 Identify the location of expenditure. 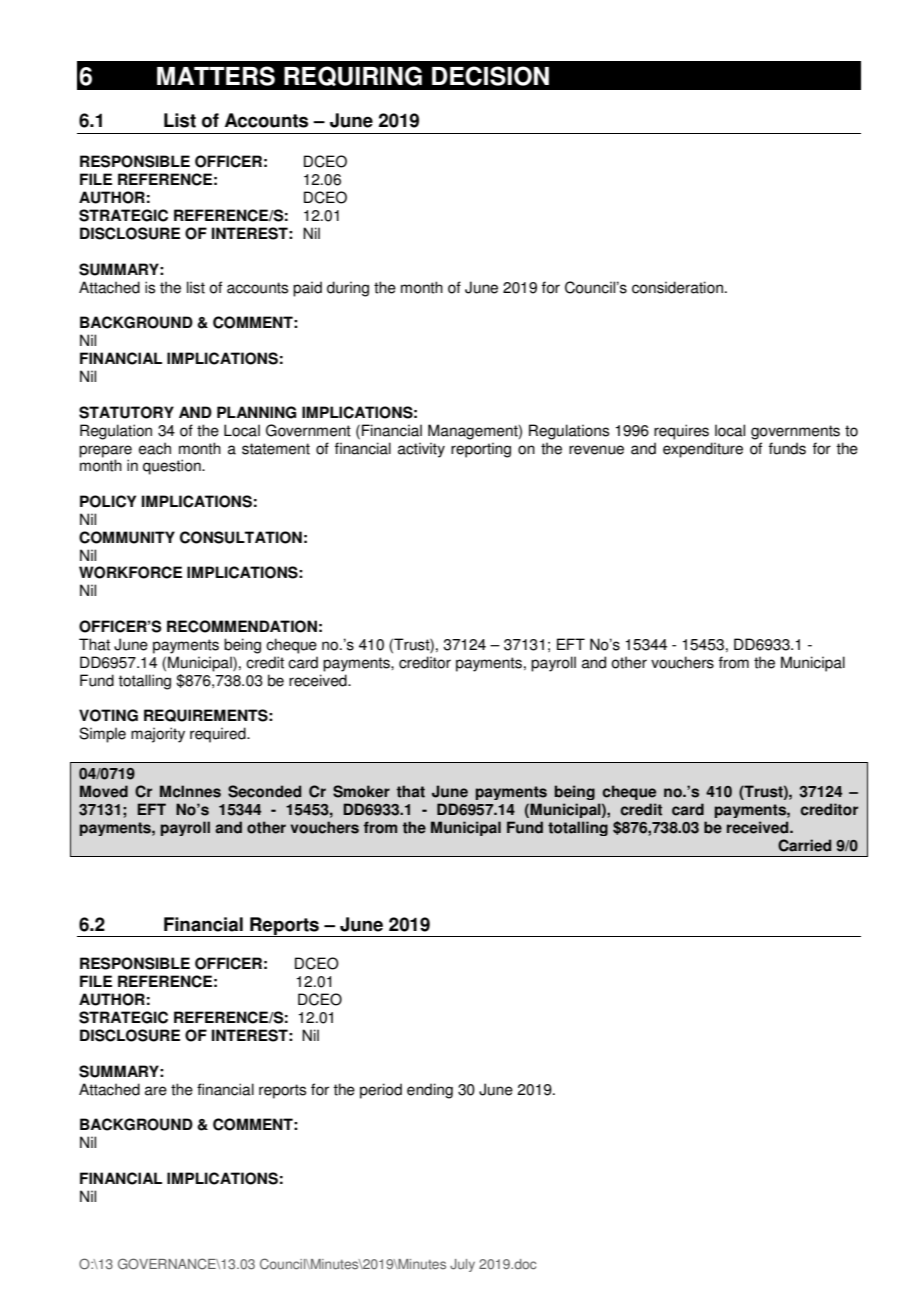
(703, 450).
